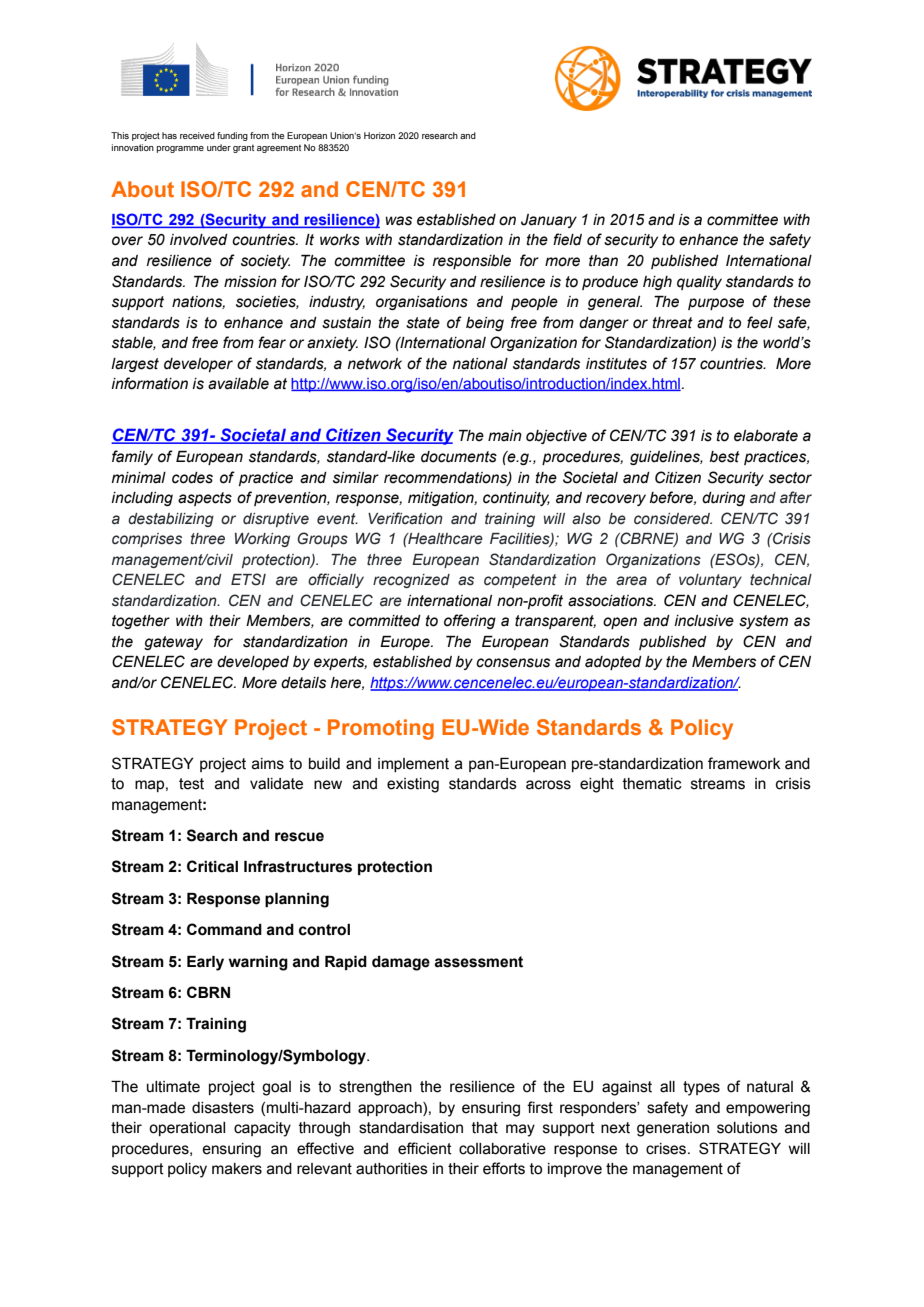  Describe the element at coordinates (470, 621) in the screenshot. I see `offering` at that location.
